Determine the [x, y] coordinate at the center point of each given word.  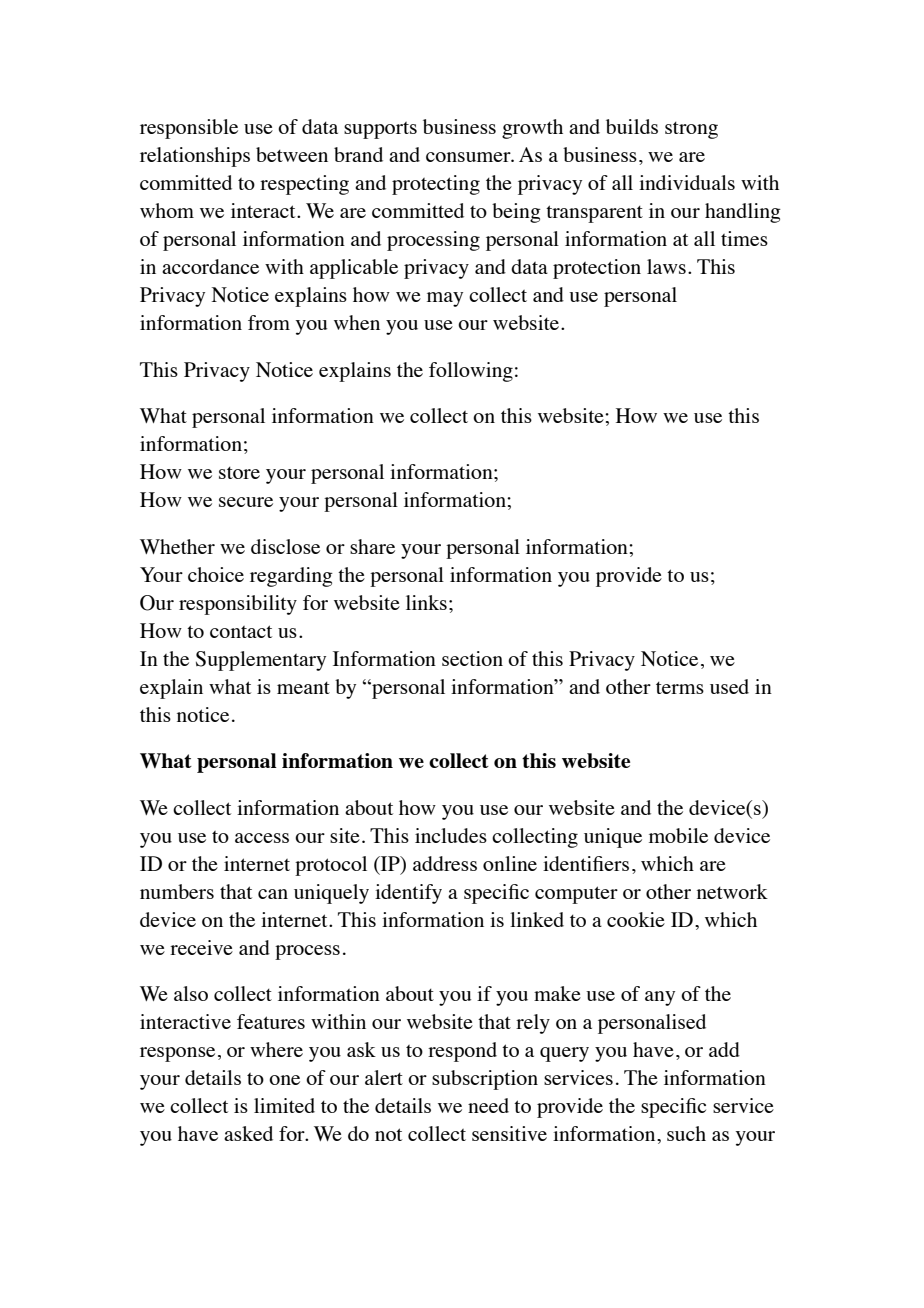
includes [451, 835]
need [488, 1105]
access [262, 838]
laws [666, 266]
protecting [436, 185]
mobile [678, 835]
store [239, 473]
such [686, 1133]
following [471, 372]
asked [248, 1133]
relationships [195, 157]
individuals [687, 182]
